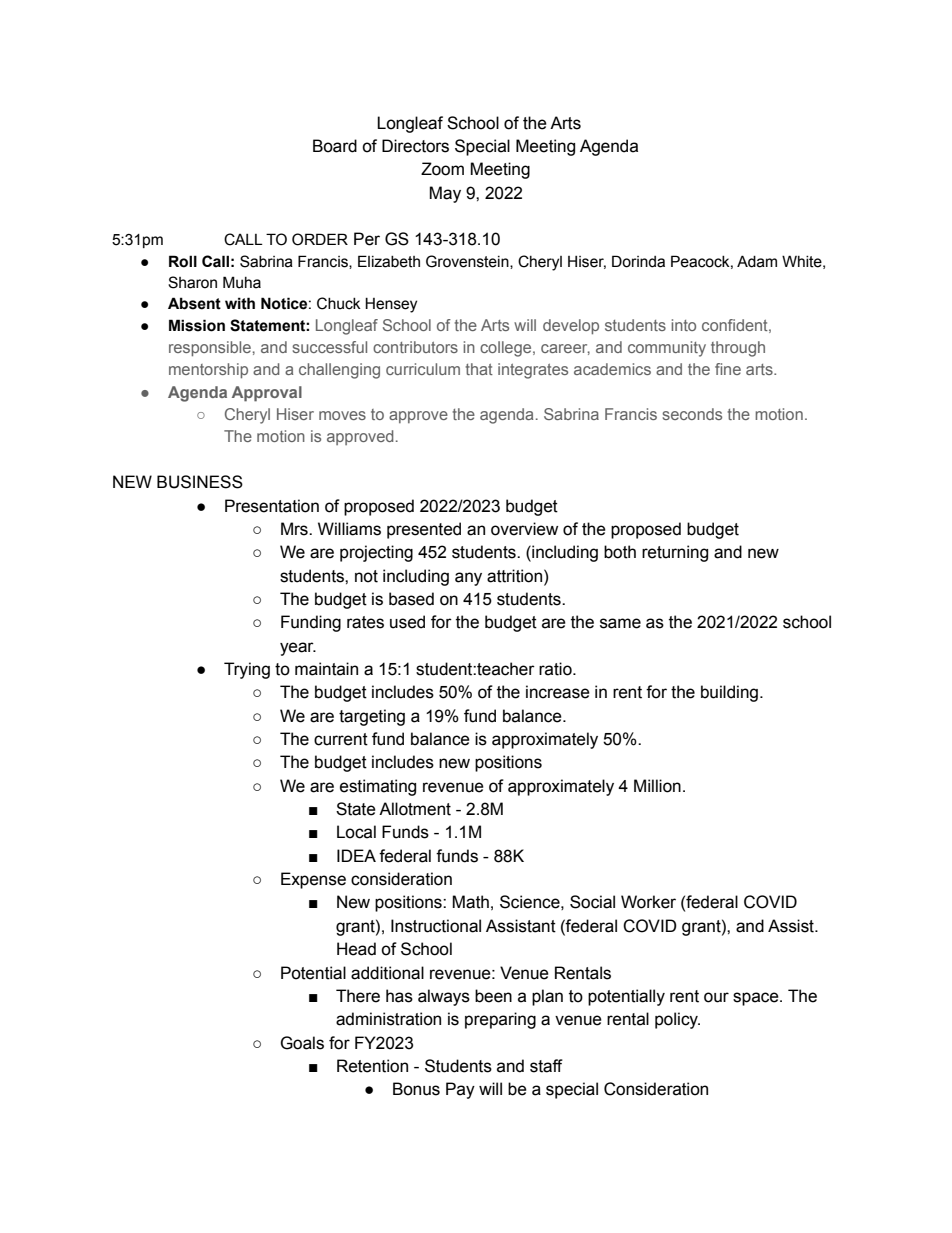  What do you see at coordinates (468, 579) in the image?
I see `any` at bounding box center [468, 579].
